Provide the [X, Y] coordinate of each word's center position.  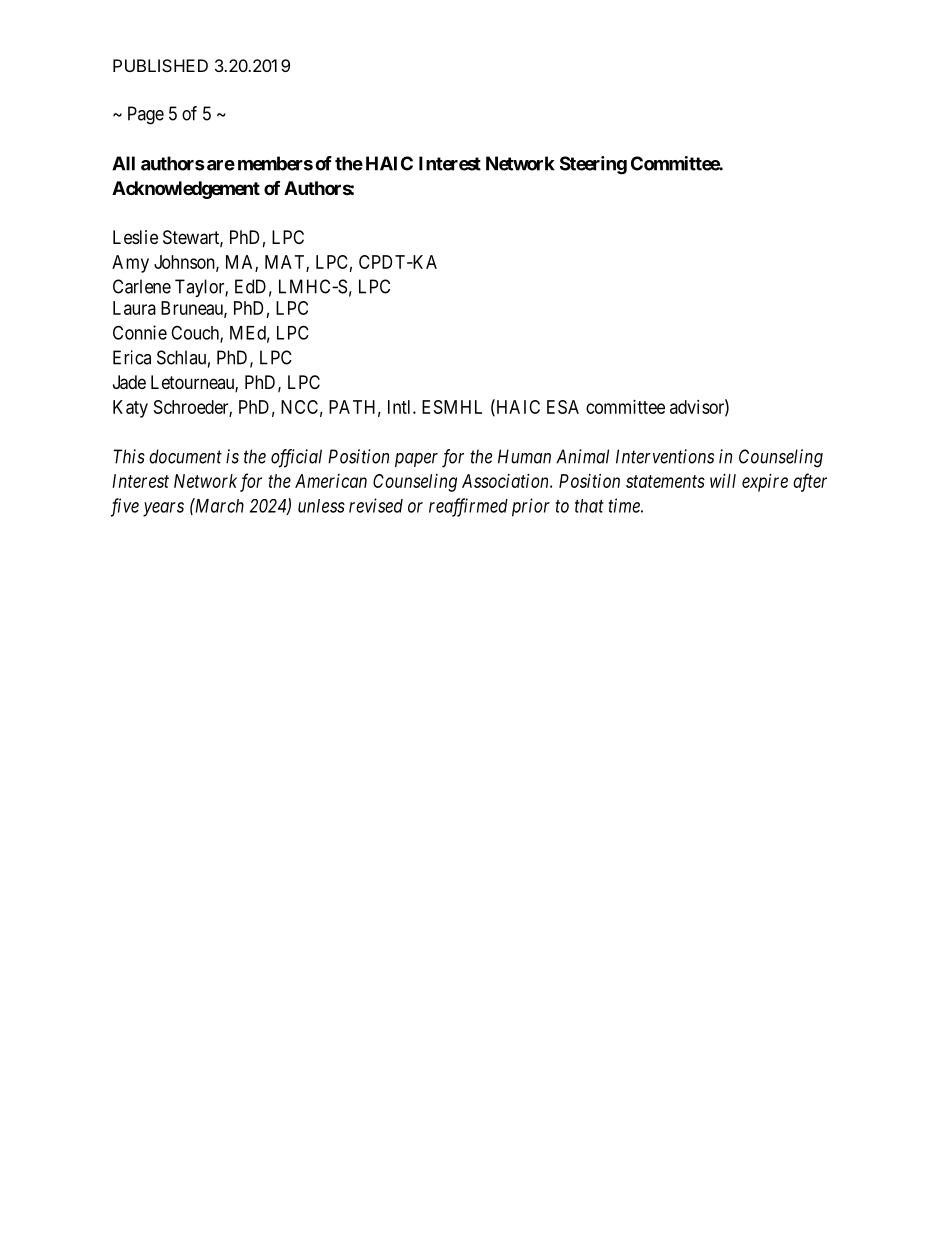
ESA [563, 407]
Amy [130, 264]
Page [146, 115]
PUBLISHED [160, 65]
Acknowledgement [186, 190]
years [163, 509]
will [723, 481]
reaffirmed [468, 507]
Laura [134, 308]
